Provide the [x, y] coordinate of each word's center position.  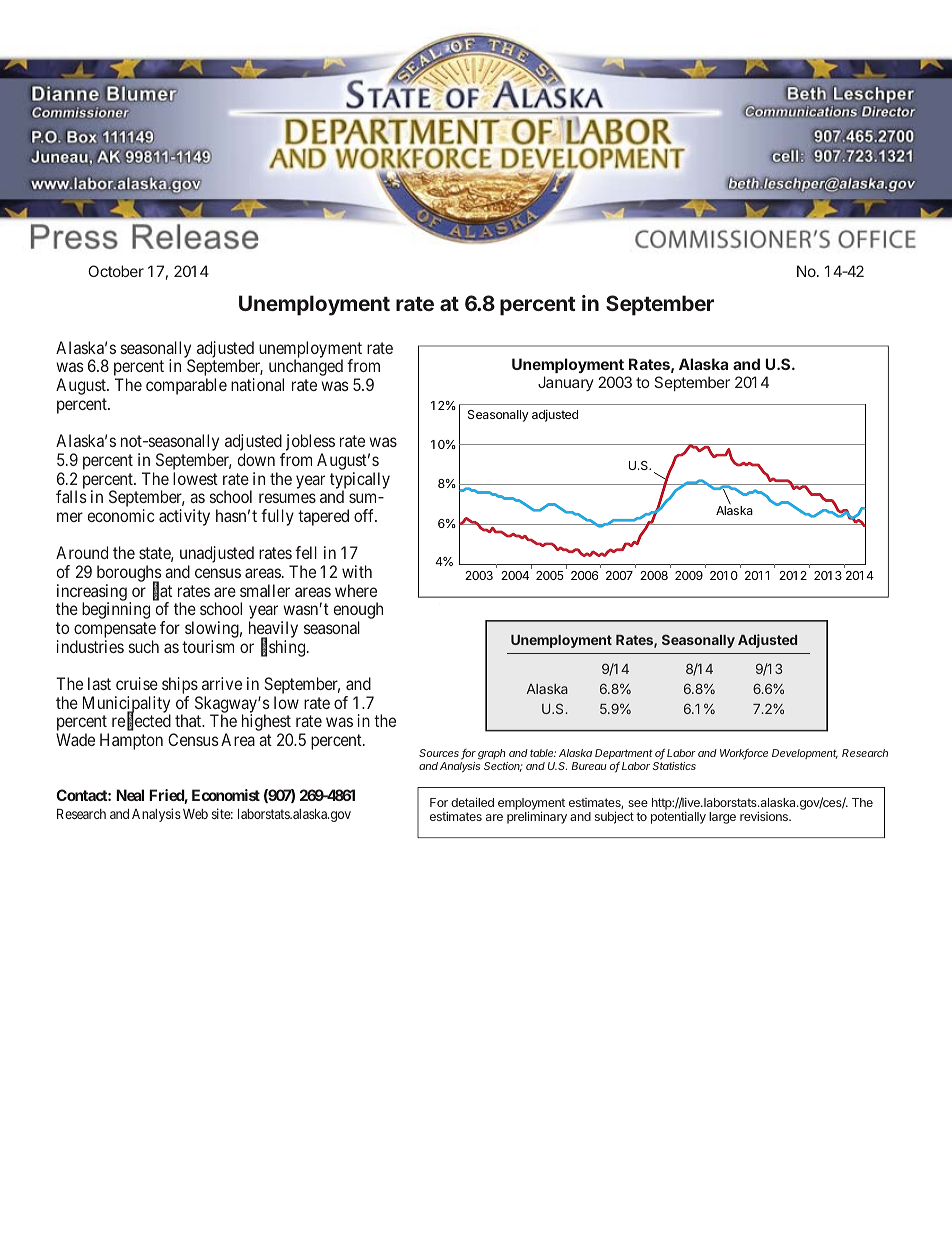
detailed [472, 802]
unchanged [306, 369]
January [566, 383]
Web [195, 814]
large [722, 818]
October [116, 271]
